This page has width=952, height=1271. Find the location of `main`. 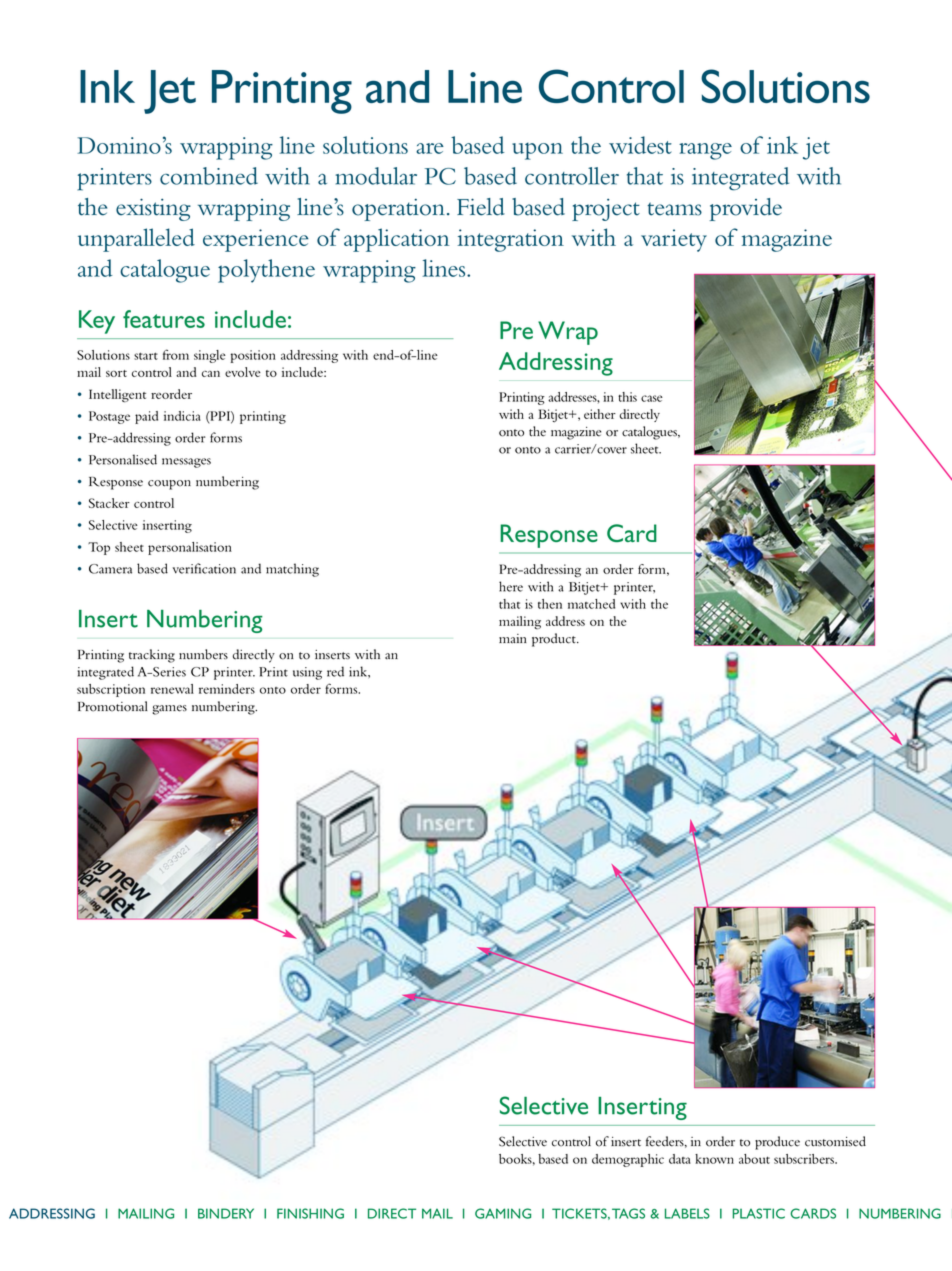

main is located at coordinates (513, 639).
